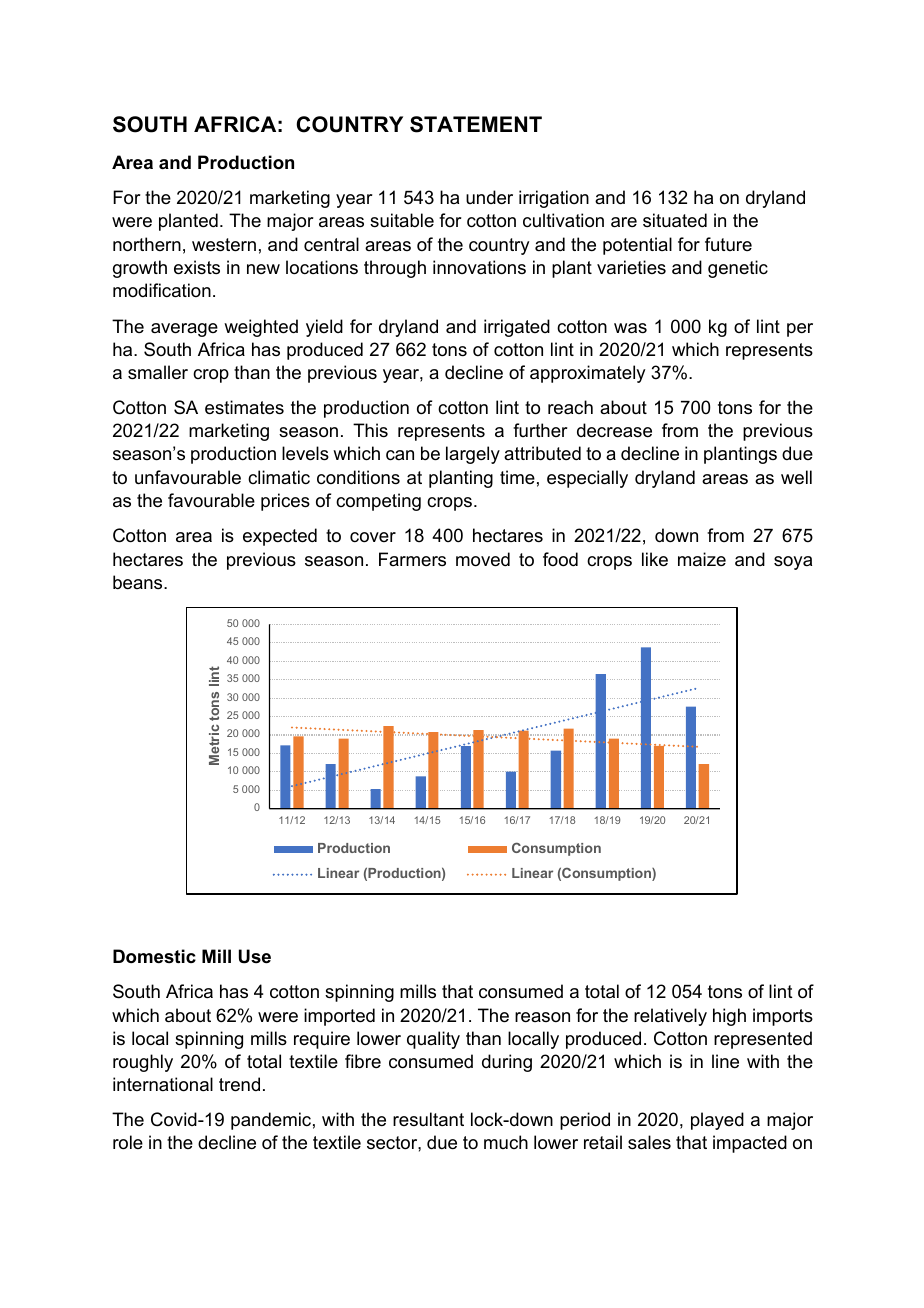 The height and width of the image is (1308, 924). What do you see at coordinates (139, 582) in the image?
I see `beans` at bounding box center [139, 582].
